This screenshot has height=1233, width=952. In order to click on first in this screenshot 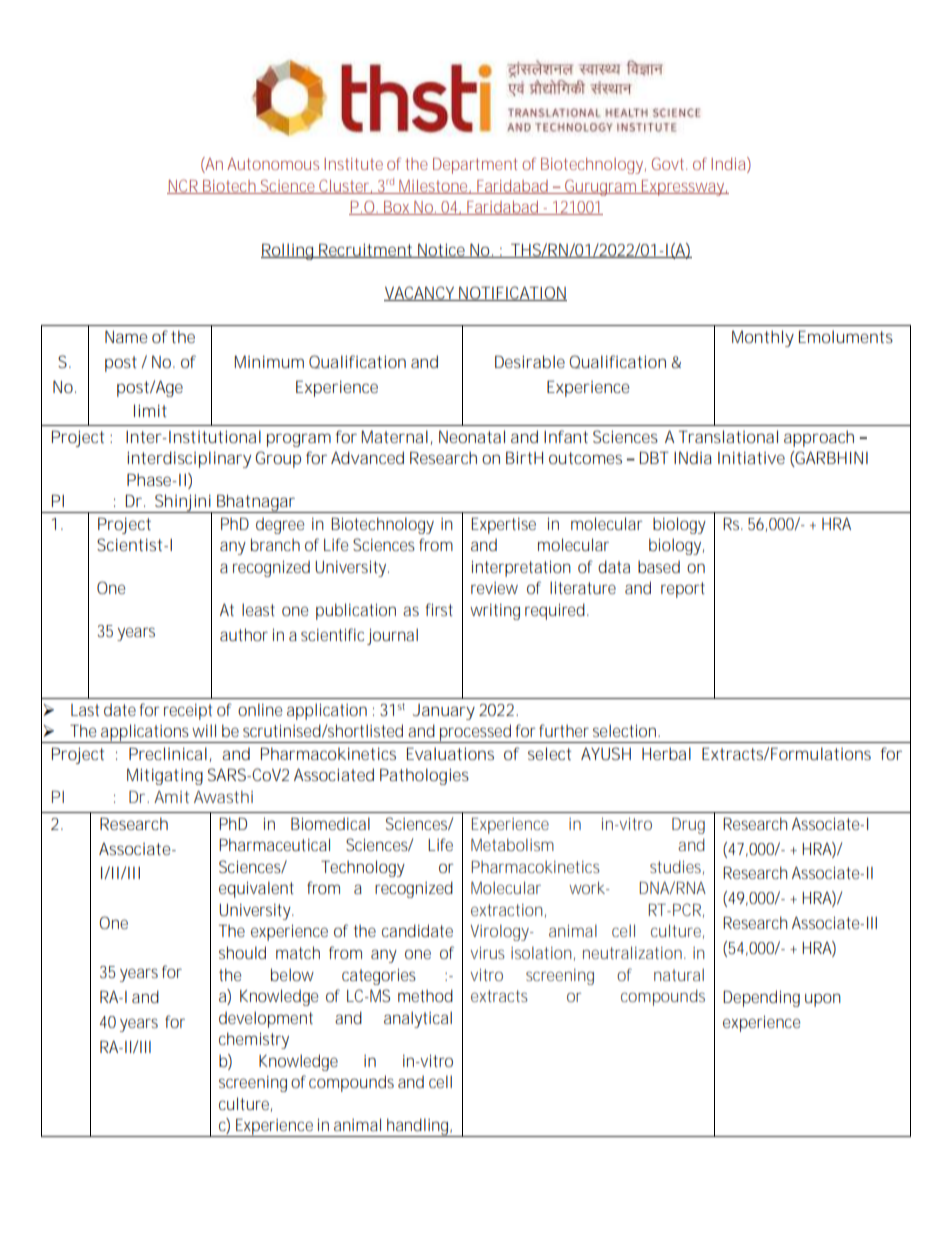, I will do `click(439, 609)`.
